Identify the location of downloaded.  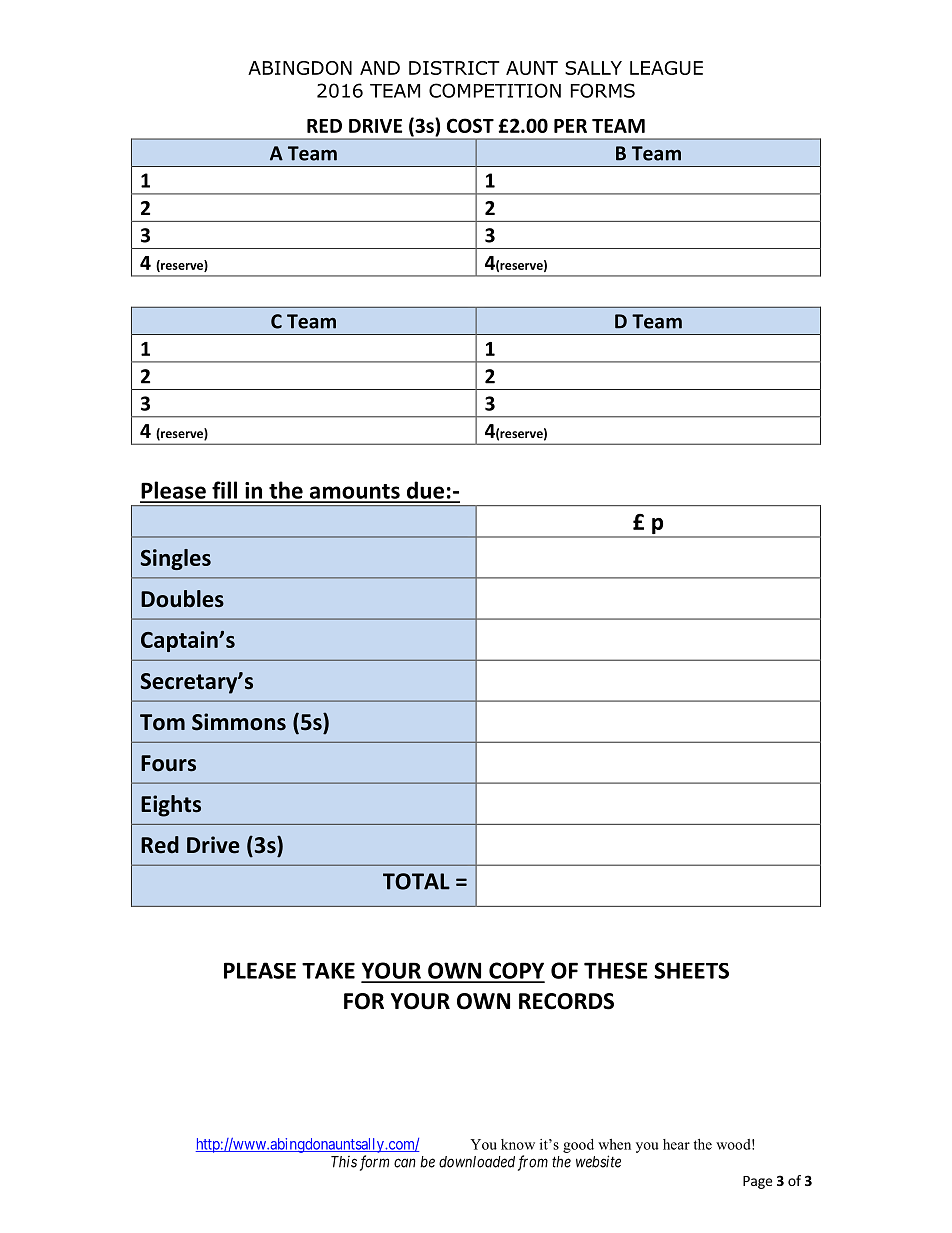
(477, 1162).
